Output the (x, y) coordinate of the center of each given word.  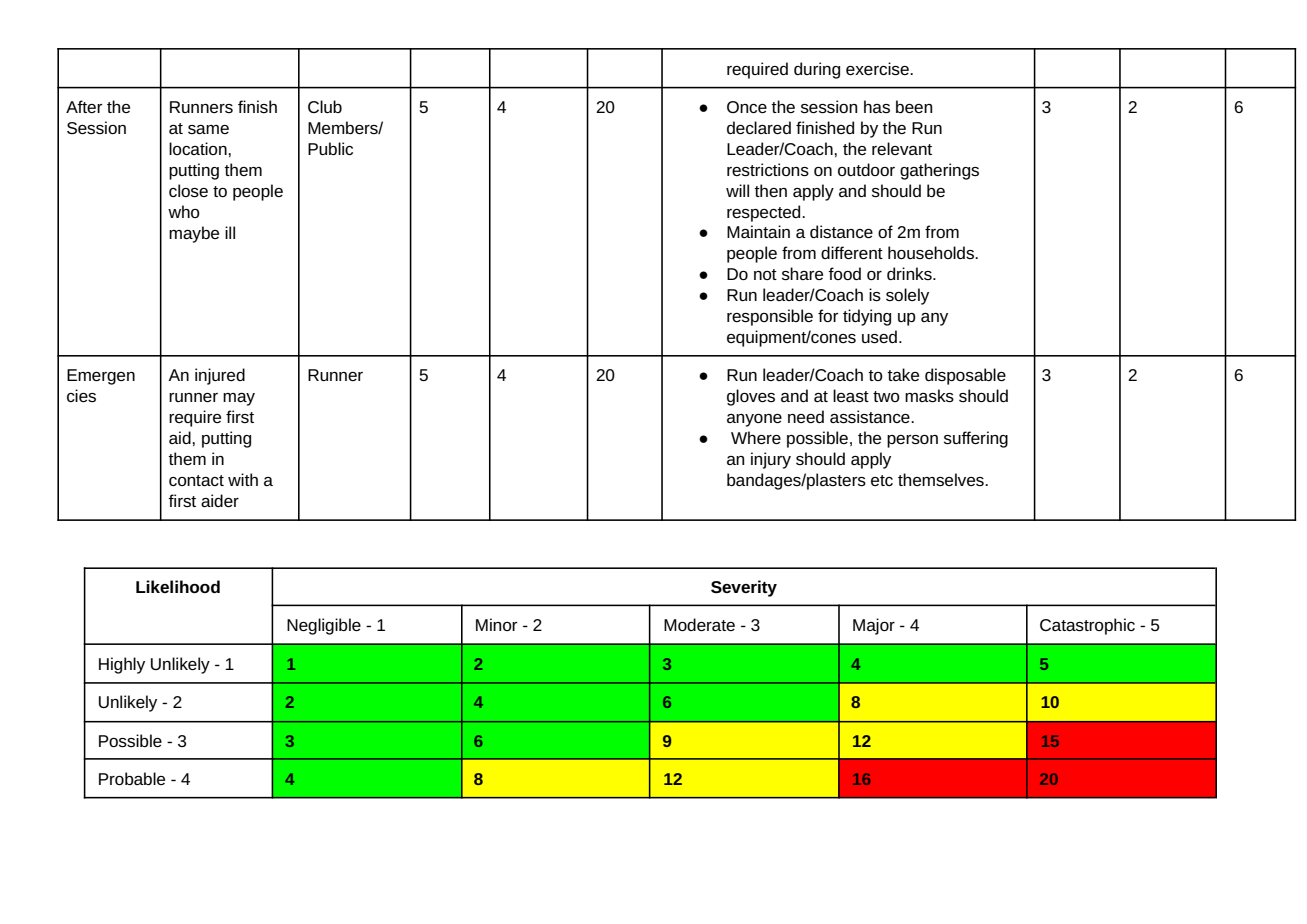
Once (747, 107)
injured (220, 376)
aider (220, 500)
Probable (132, 778)
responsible (770, 317)
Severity (744, 588)
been (914, 106)
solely (907, 296)
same (208, 129)
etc (882, 480)
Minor (497, 624)
